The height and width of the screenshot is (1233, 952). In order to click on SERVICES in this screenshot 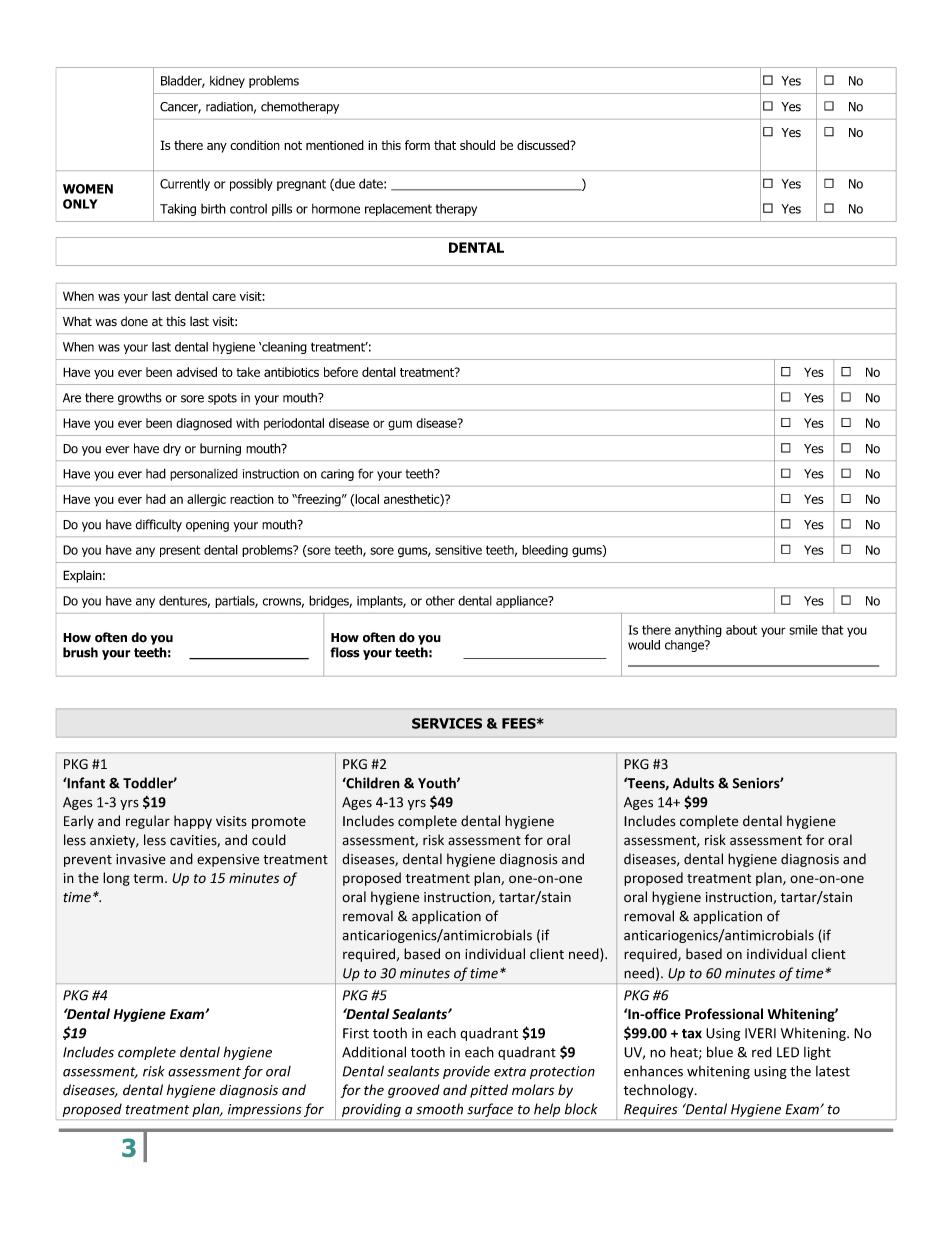, I will do `click(447, 723)`.
